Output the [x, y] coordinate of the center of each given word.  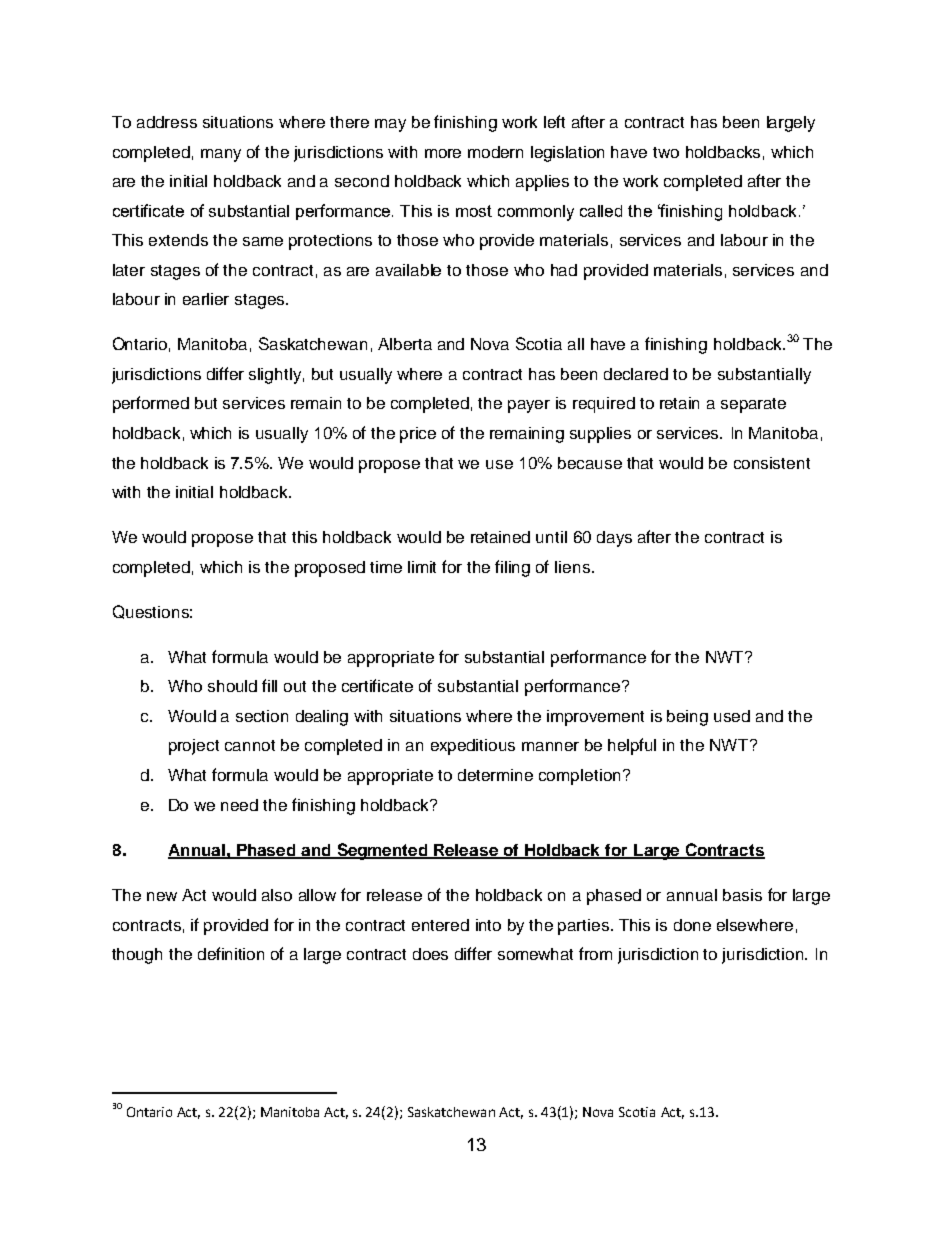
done [692, 925]
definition [231, 953]
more [443, 153]
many [221, 155]
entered [440, 925]
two [666, 152]
